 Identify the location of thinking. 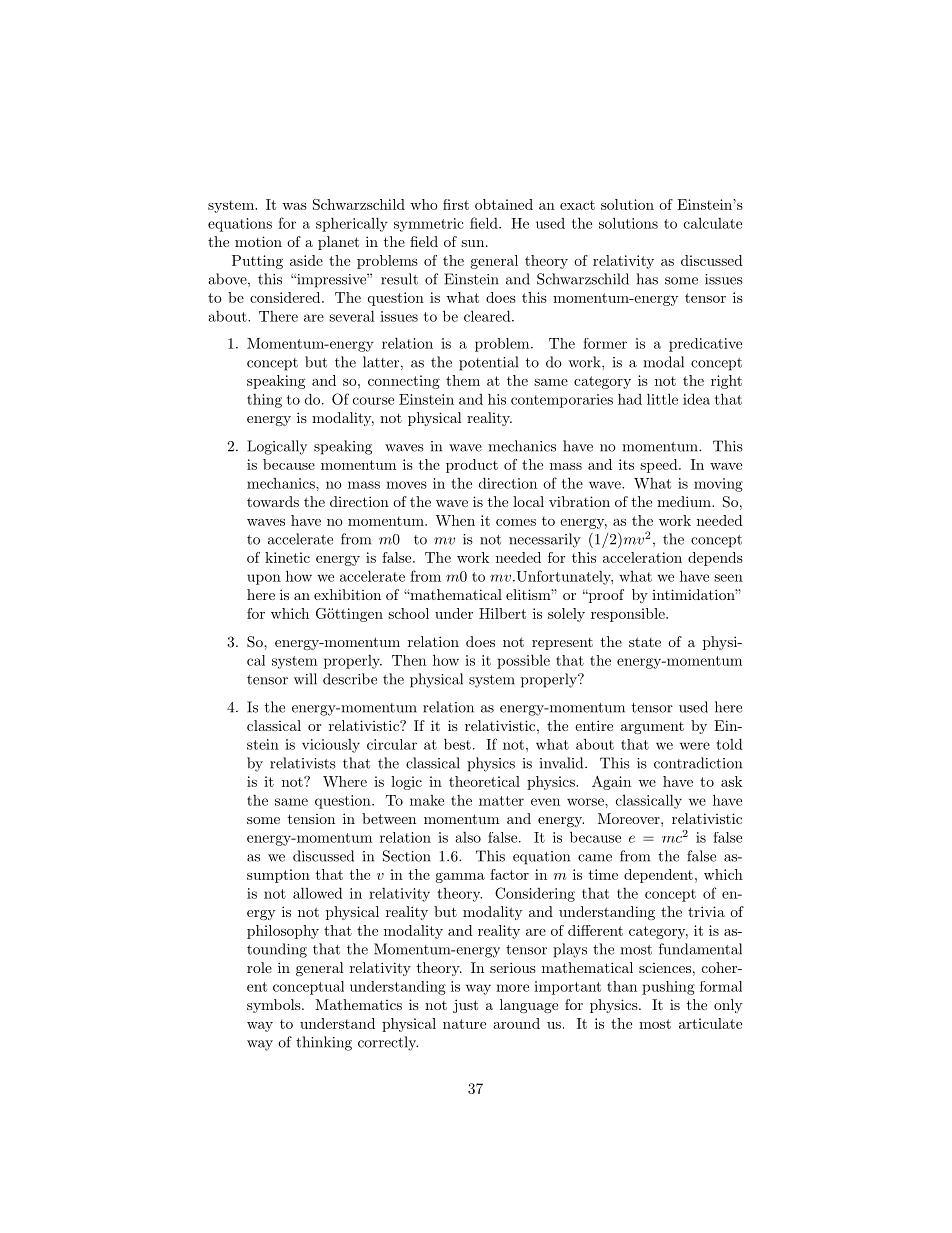
(324, 1043).
